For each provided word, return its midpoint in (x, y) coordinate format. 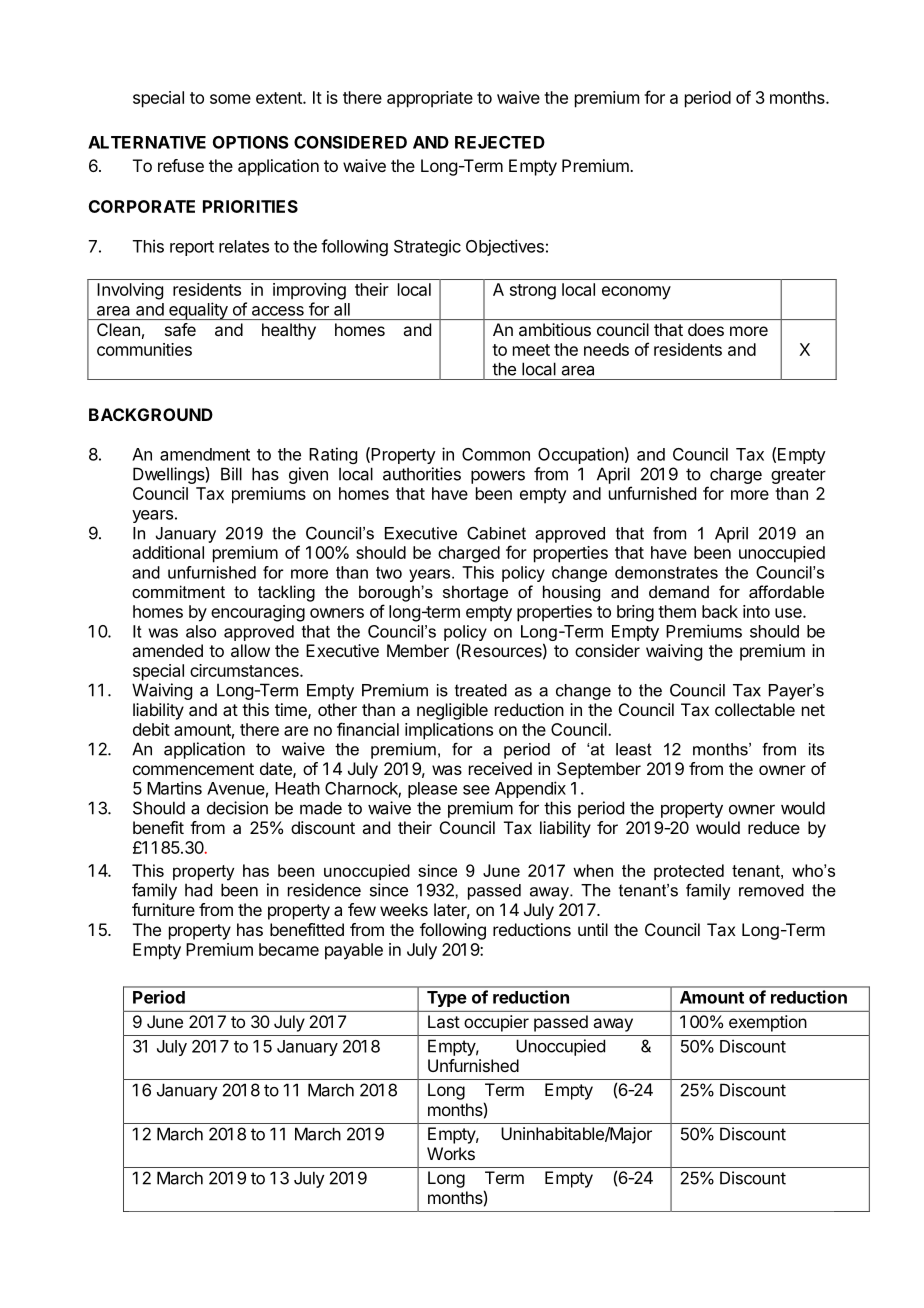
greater (798, 476)
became (289, 949)
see (476, 790)
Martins (174, 788)
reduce (774, 827)
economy (636, 293)
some (230, 99)
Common (496, 454)
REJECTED (500, 142)
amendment (205, 454)
